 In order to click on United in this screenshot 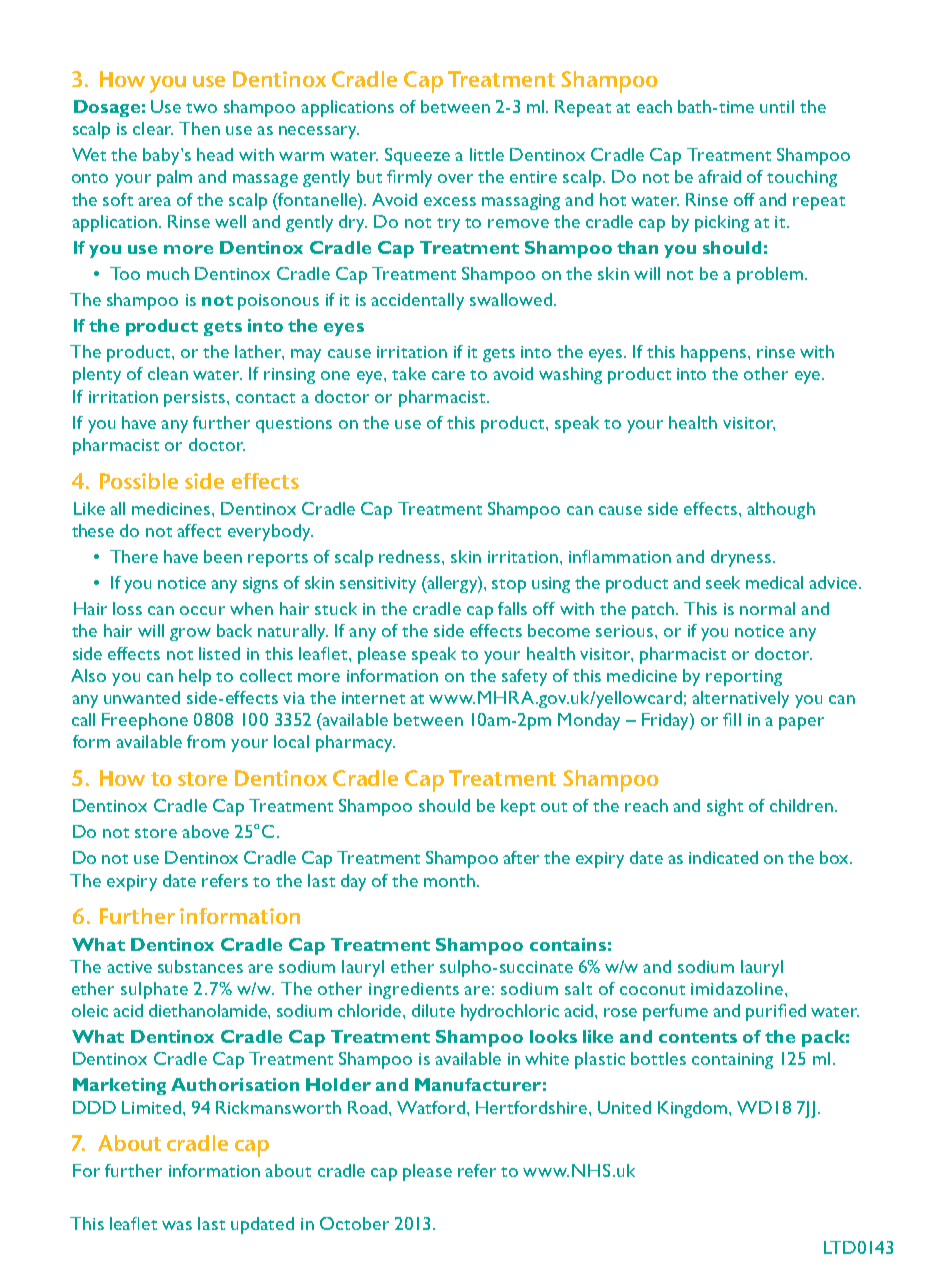, I will do `click(624, 1107)`.
